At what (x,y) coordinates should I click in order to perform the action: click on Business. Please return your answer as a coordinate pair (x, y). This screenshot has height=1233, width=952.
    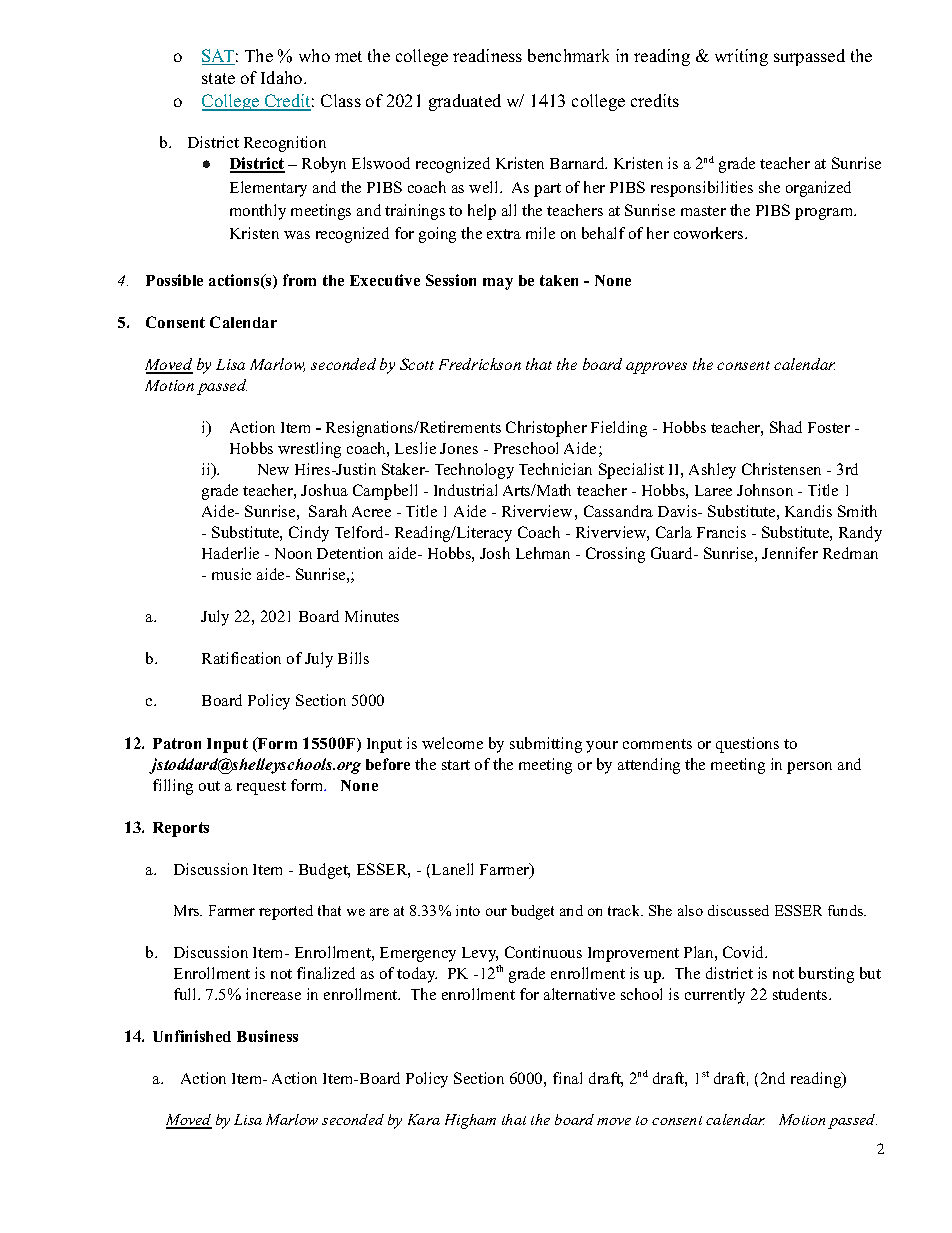
    Looking at the image, I should click on (267, 1036).
